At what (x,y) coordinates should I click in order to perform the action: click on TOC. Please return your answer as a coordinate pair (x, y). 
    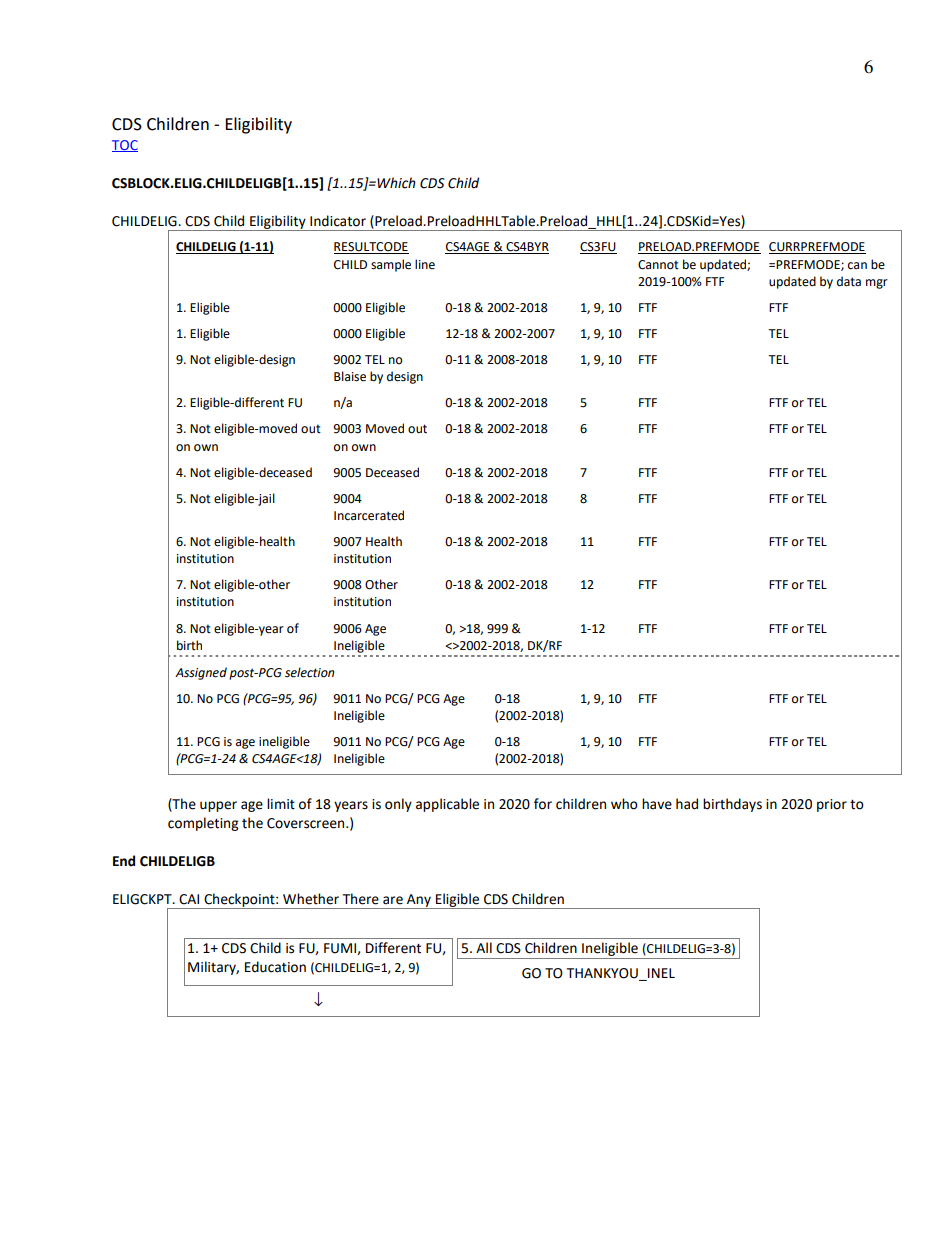
    Looking at the image, I should click on (125, 146).
